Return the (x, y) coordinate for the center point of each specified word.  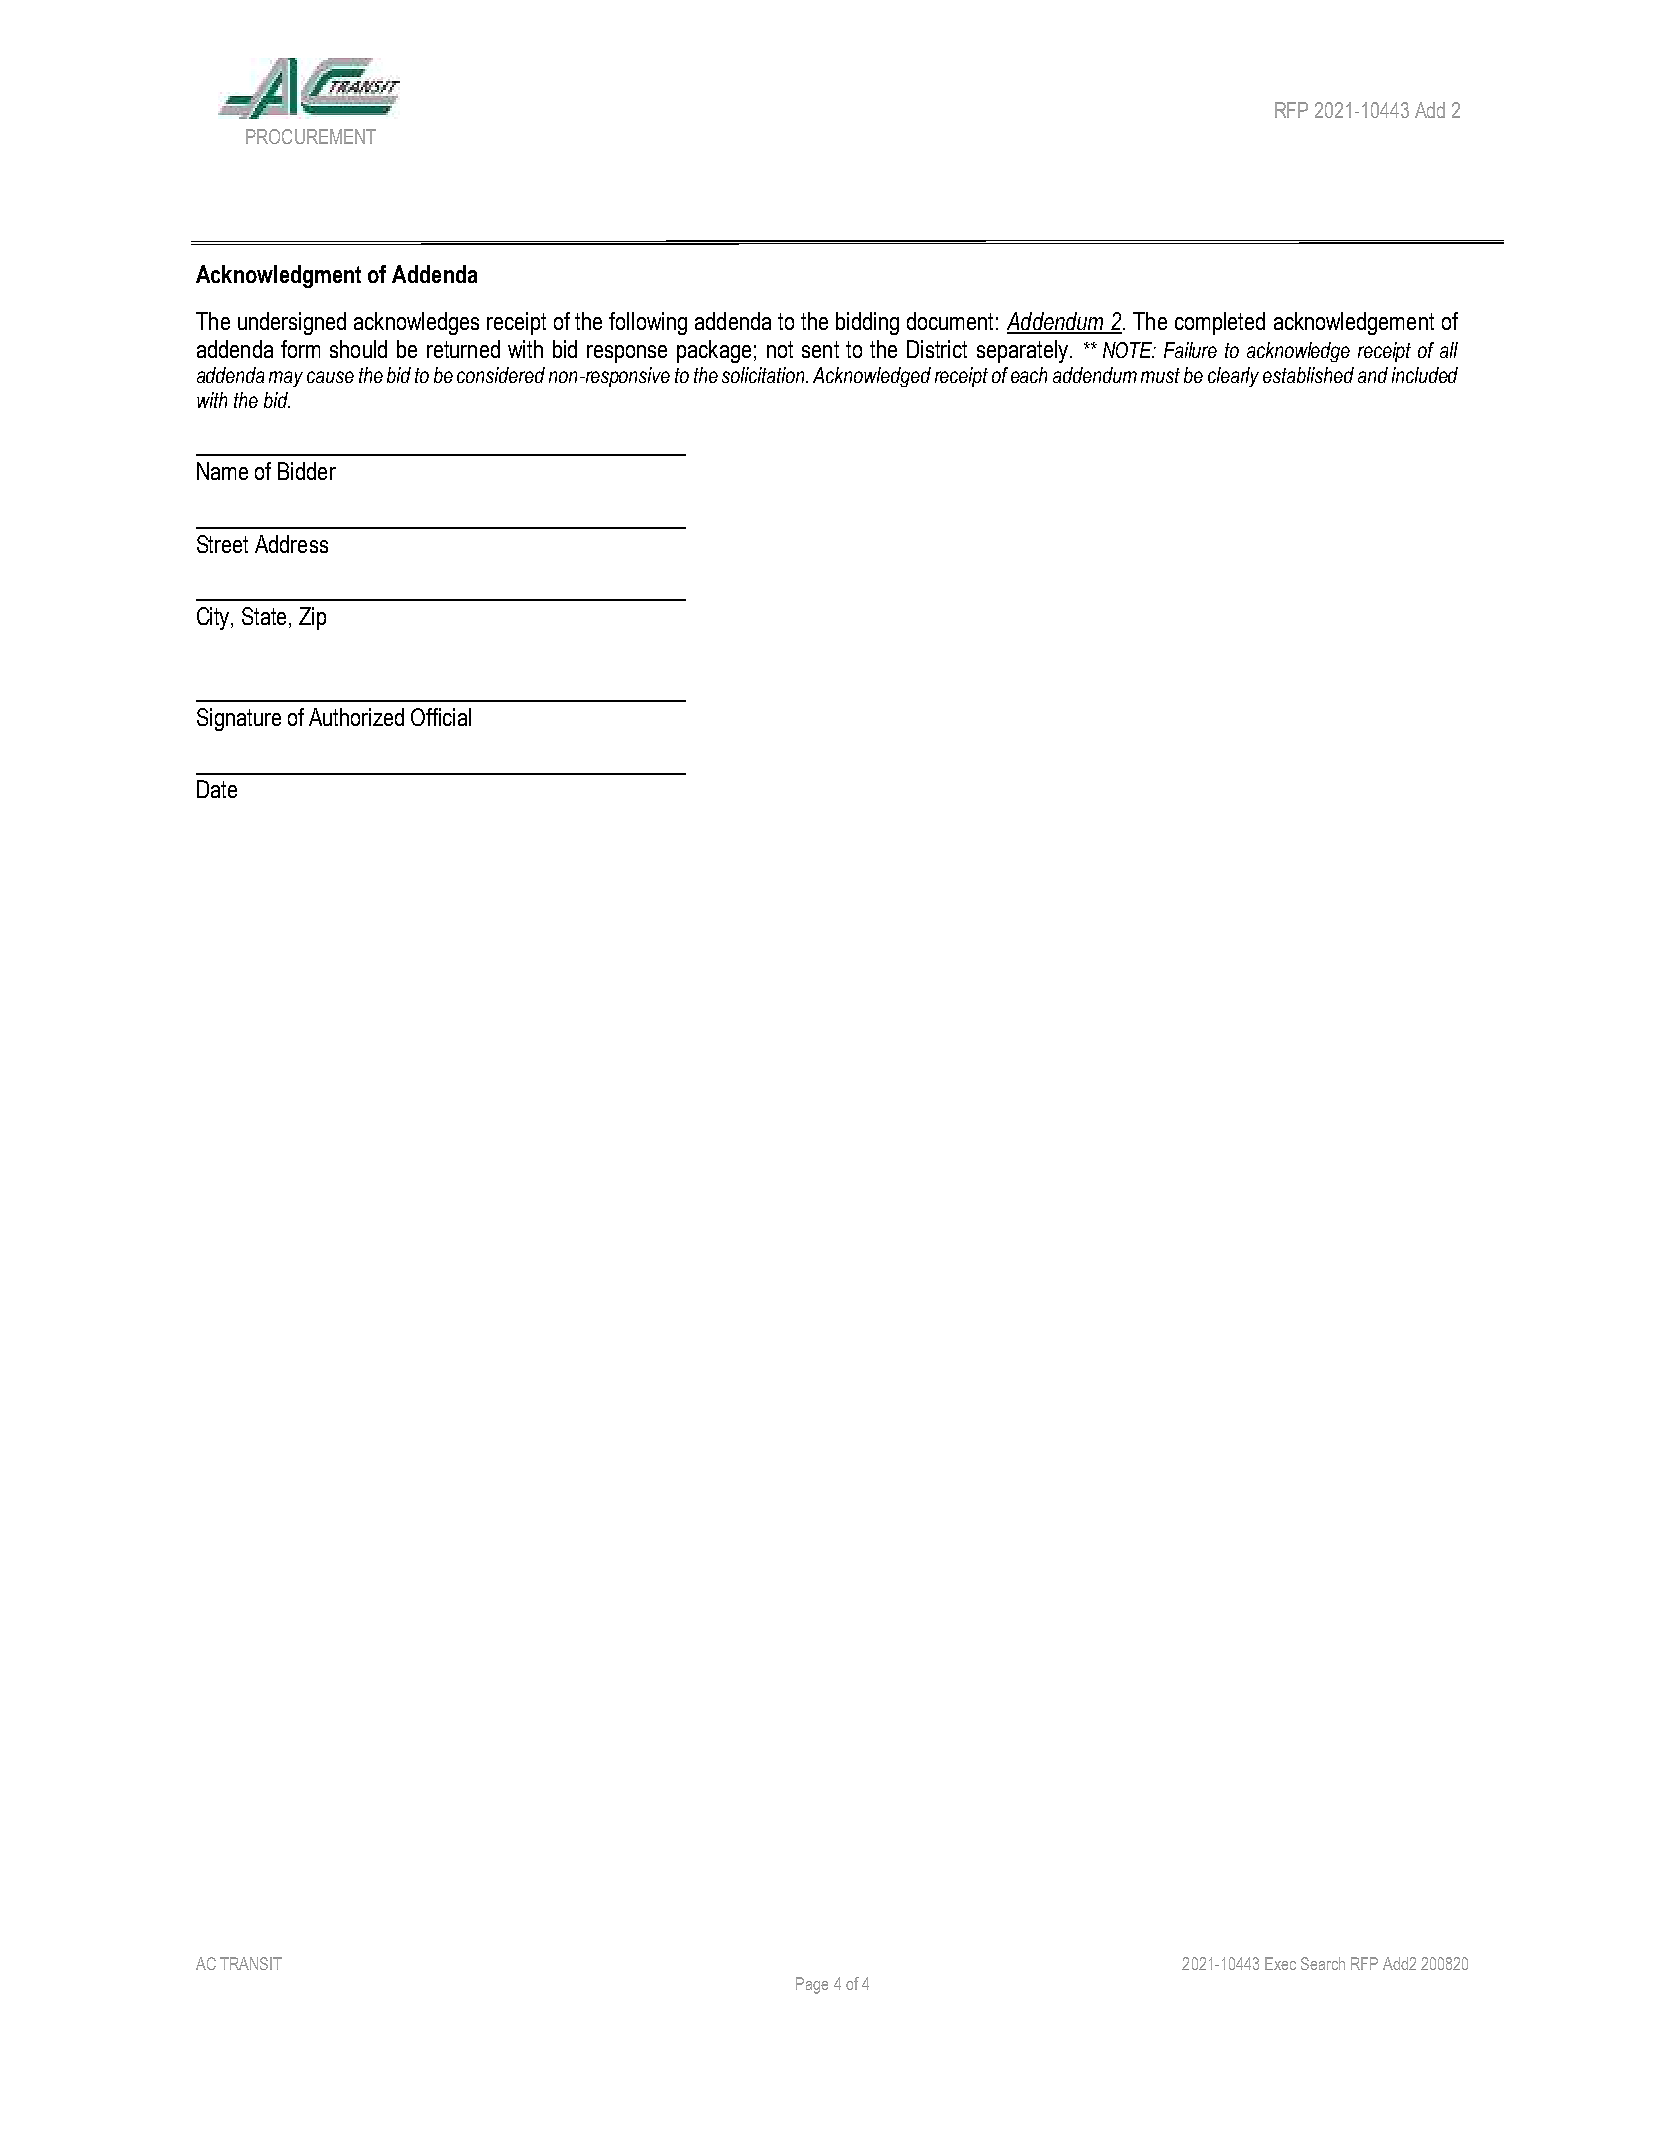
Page (812, 1985)
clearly (1233, 377)
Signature (239, 719)
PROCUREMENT (311, 136)
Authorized (356, 717)
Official (441, 717)
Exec (1280, 1963)
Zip (312, 618)
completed (1220, 323)
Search (1323, 1963)
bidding (867, 323)
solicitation (765, 375)
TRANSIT (251, 1963)
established (1308, 375)
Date (217, 789)
